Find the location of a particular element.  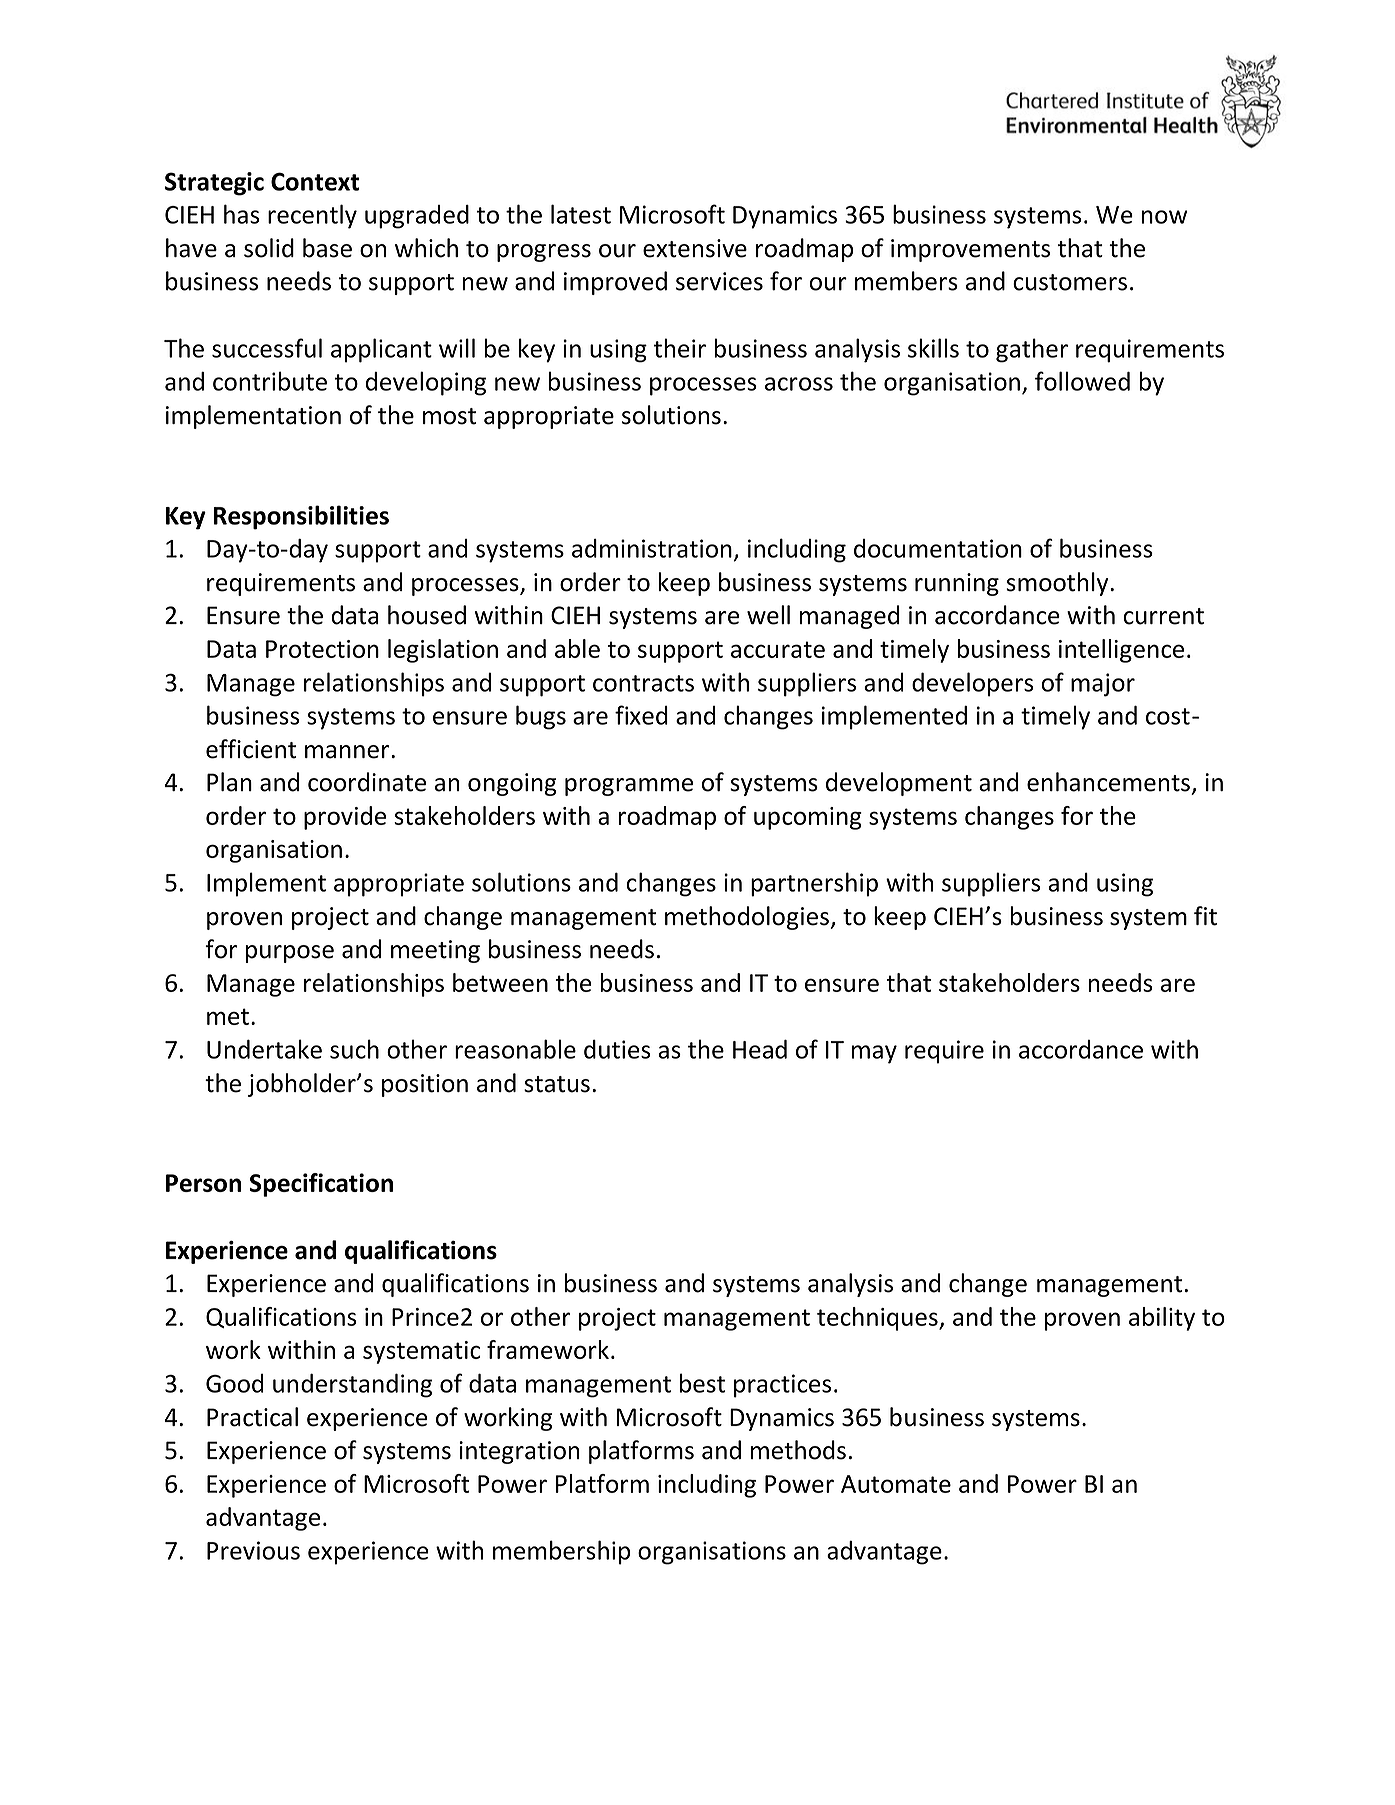

now is located at coordinates (1164, 217).
